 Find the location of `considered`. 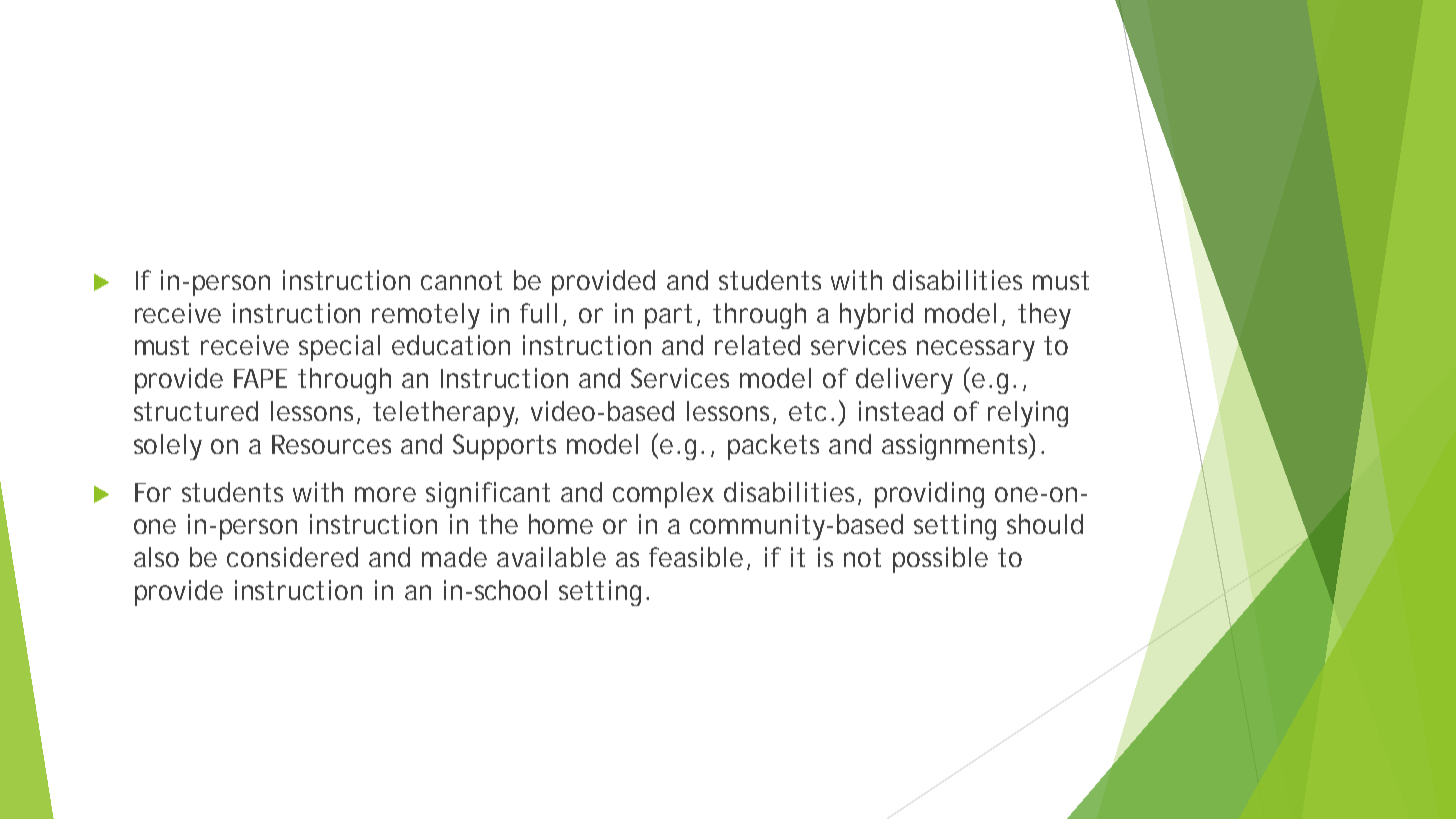

considered is located at coordinates (292, 557).
